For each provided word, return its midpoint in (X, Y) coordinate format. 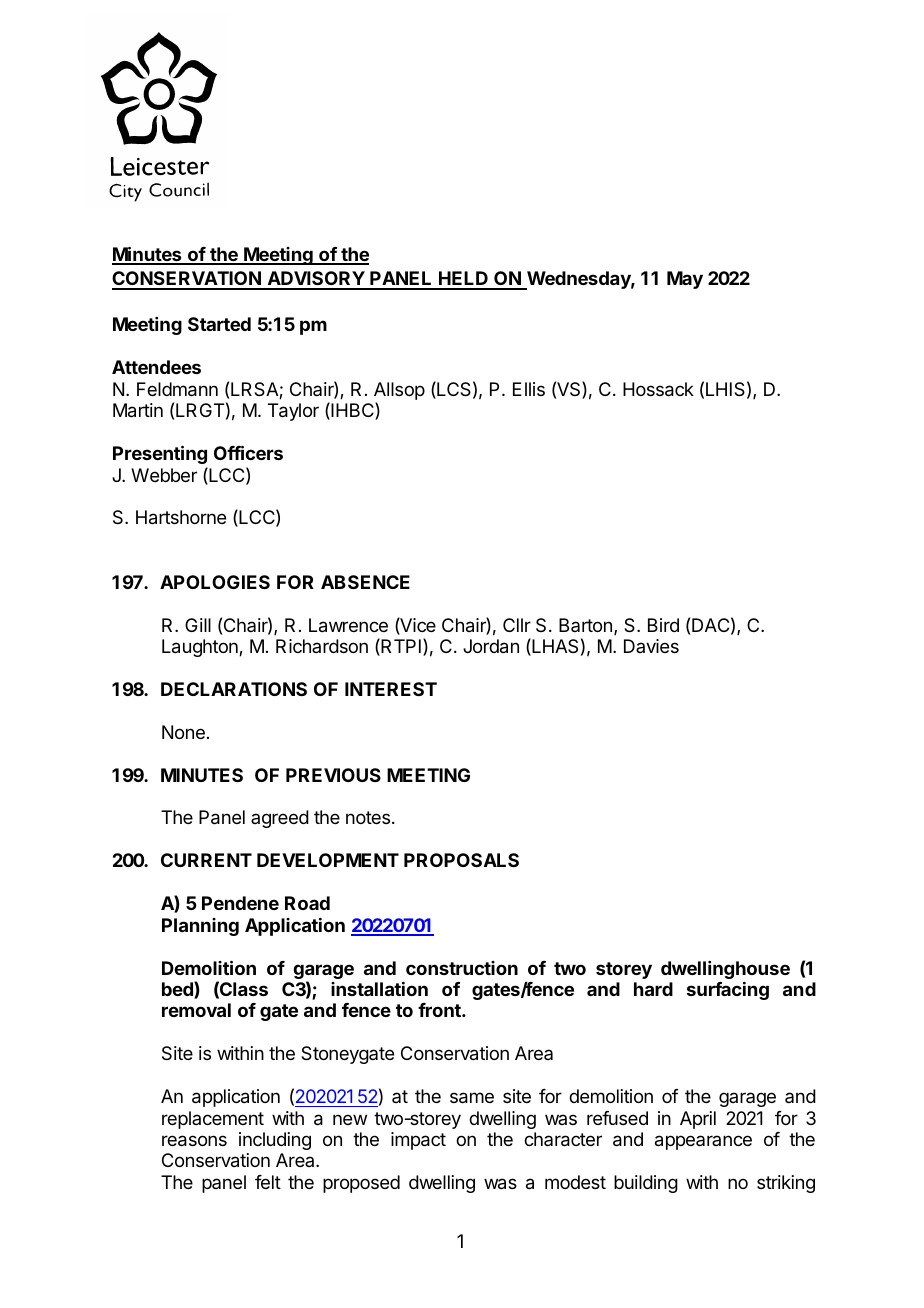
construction (462, 968)
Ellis (529, 389)
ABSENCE (365, 582)
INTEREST (391, 689)
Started (219, 324)
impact (418, 1141)
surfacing (728, 991)
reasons (194, 1141)
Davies (651, 646)
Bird (663, 625)
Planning (200, 927)
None (183, 732)
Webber (164, 475)
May (685, 280)
